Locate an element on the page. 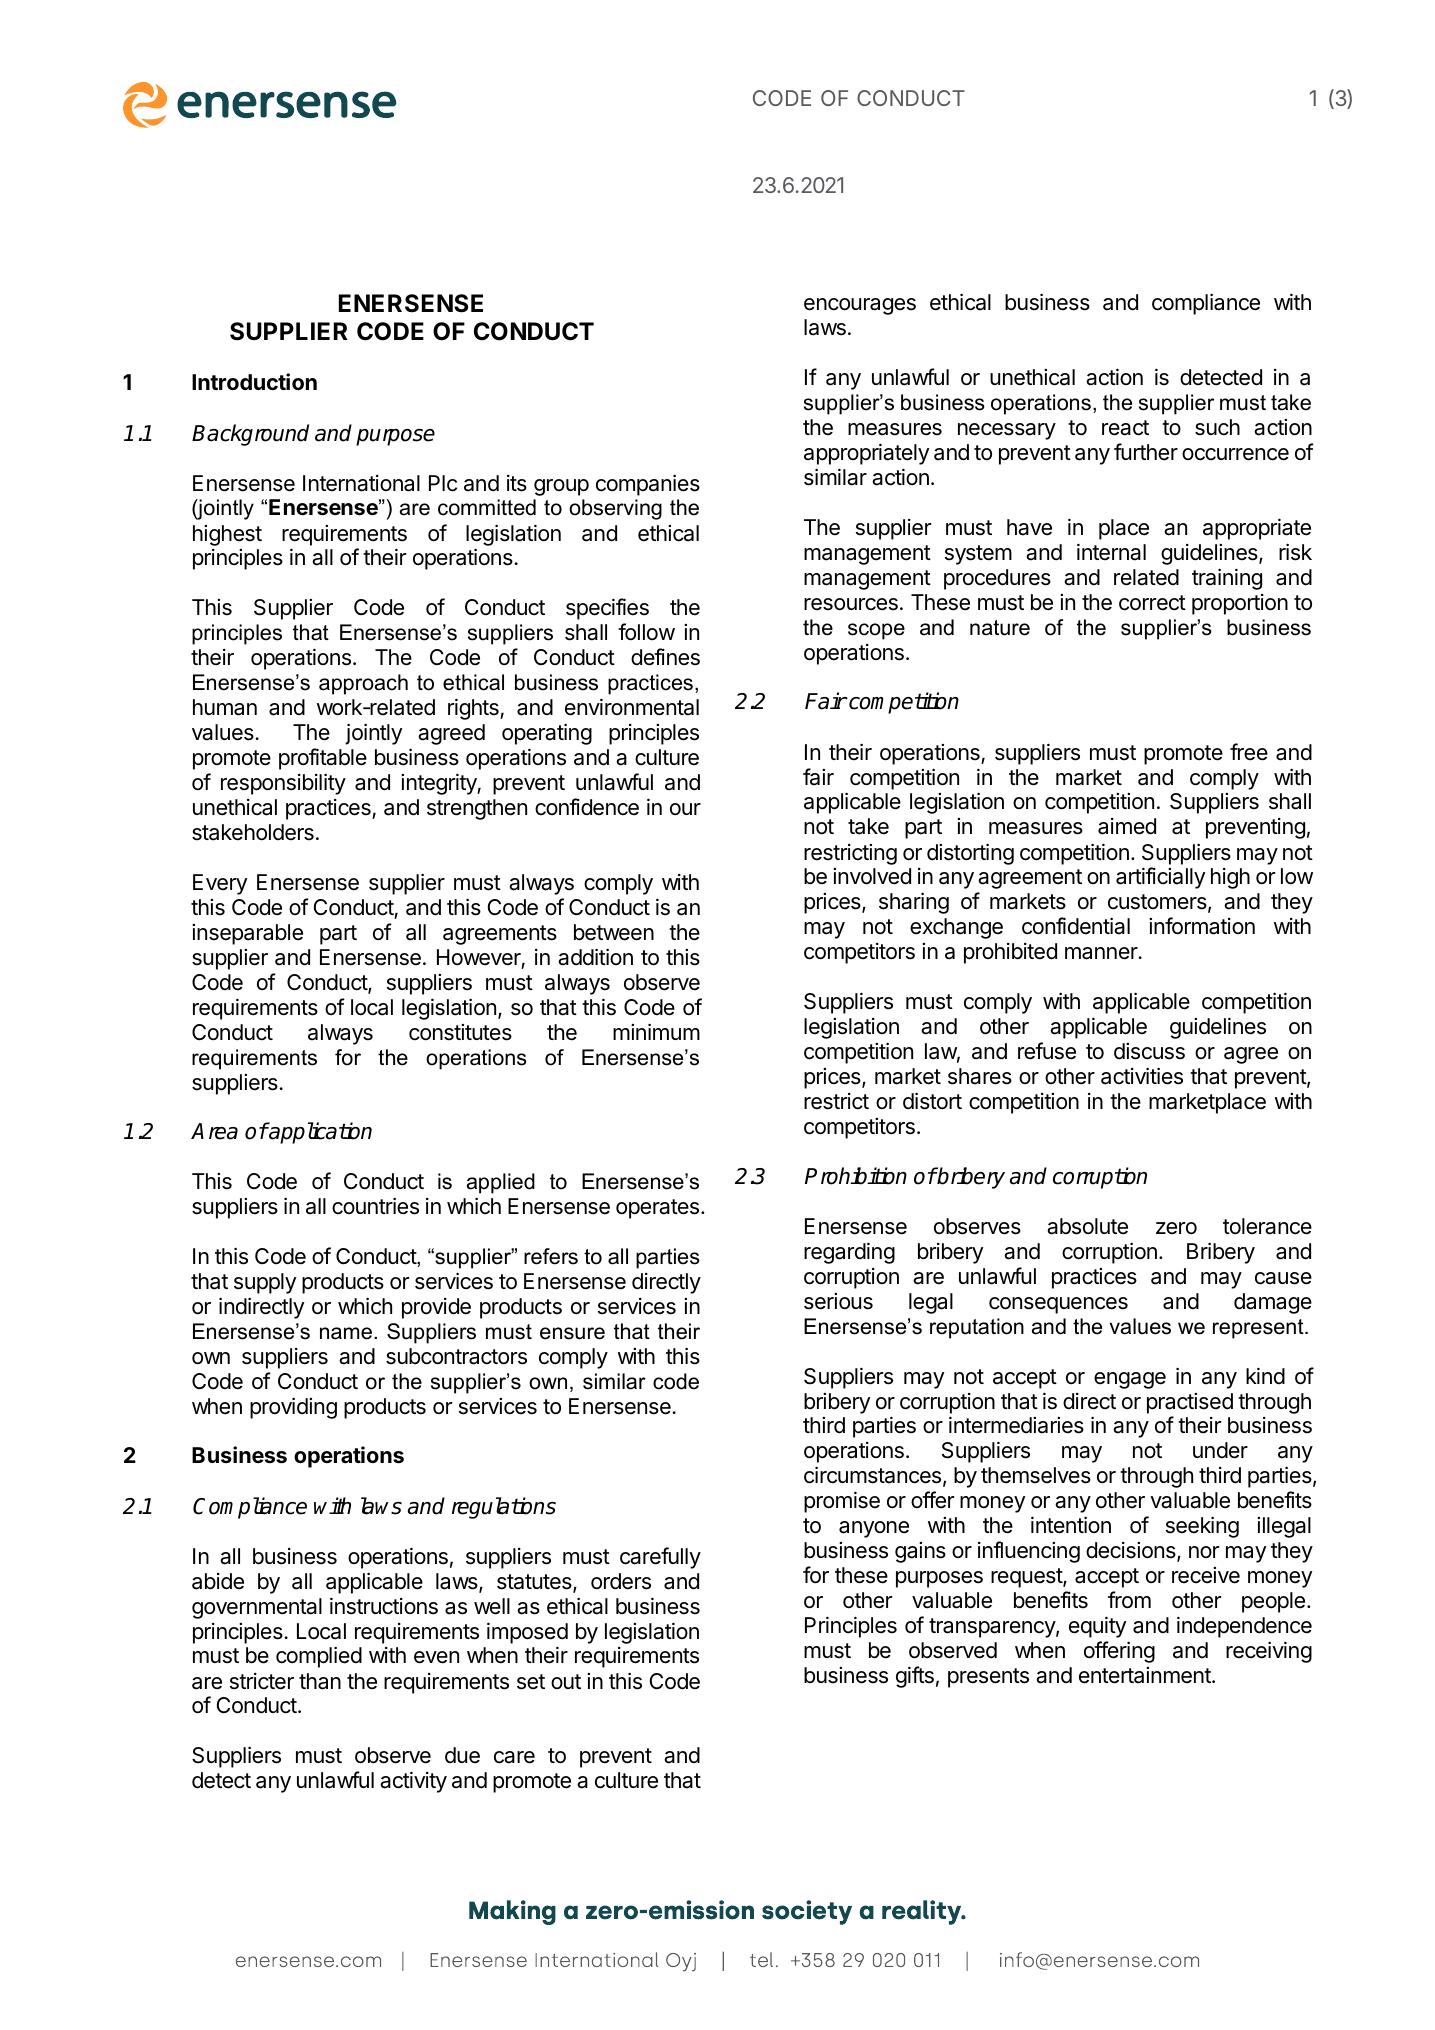 The image size is (1435, 2030). than is located at coordinates (320, 1681).
